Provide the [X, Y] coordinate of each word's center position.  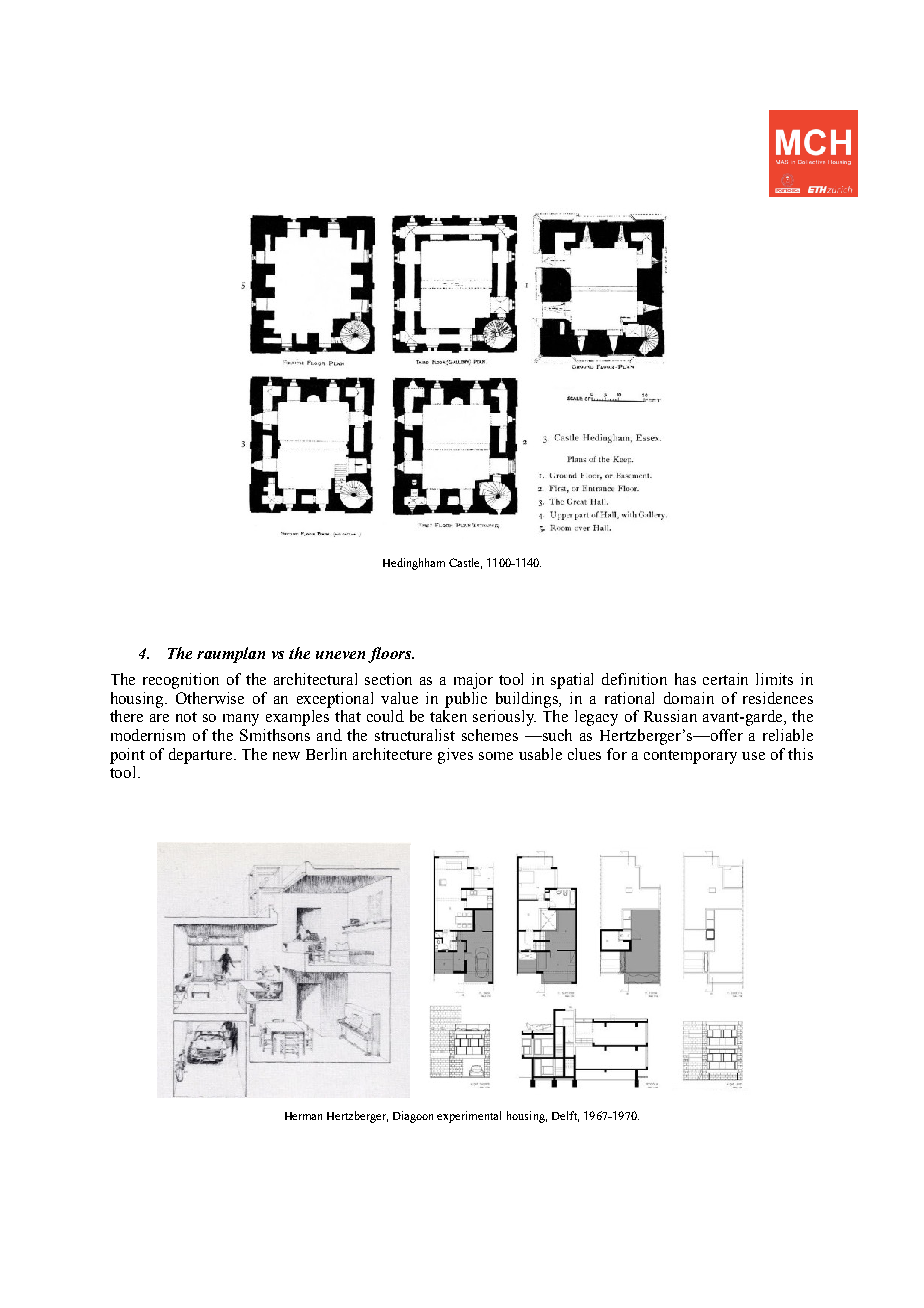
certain [725, 679]
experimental [469, 1117]
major [473, 681]
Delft [565, 1116]
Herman [303, 1116]
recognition [181, 681]
